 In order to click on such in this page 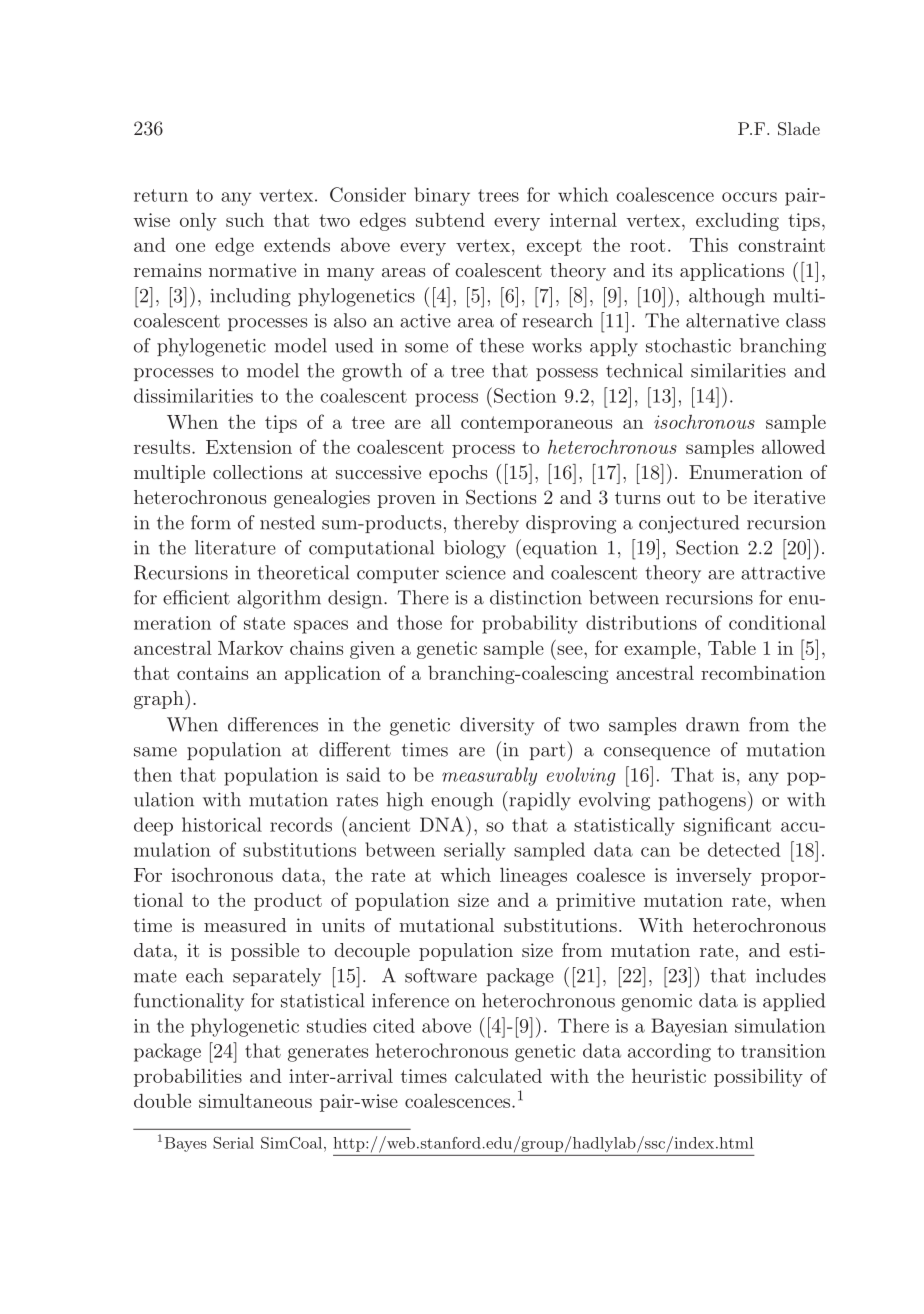, I will do `click(245, 220)`.
